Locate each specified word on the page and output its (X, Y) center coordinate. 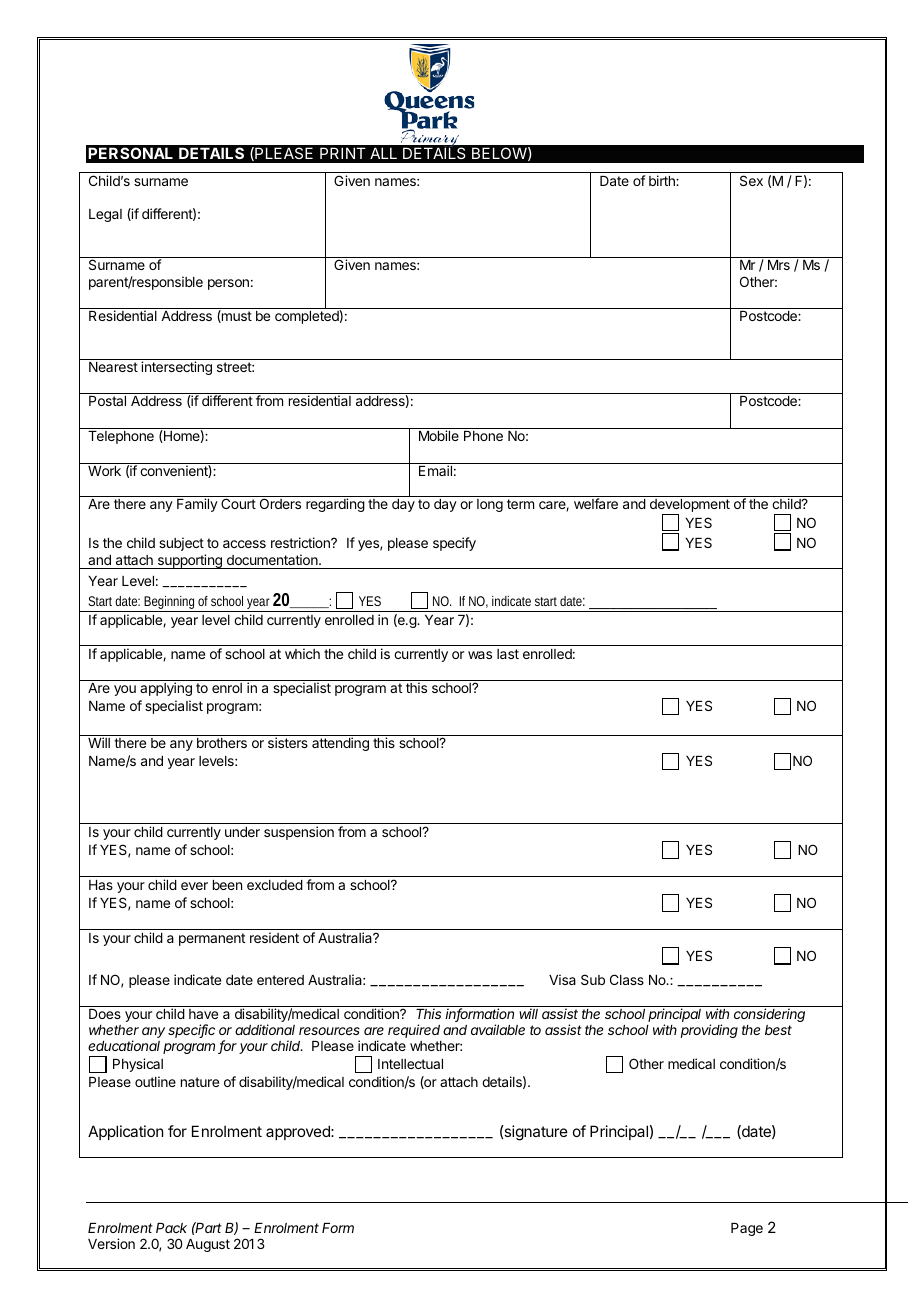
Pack (171, 1228)
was (480, 655)
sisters (288, 742)
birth (663, 180)
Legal (105, 215)
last (508, 654)
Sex (751, 180)
